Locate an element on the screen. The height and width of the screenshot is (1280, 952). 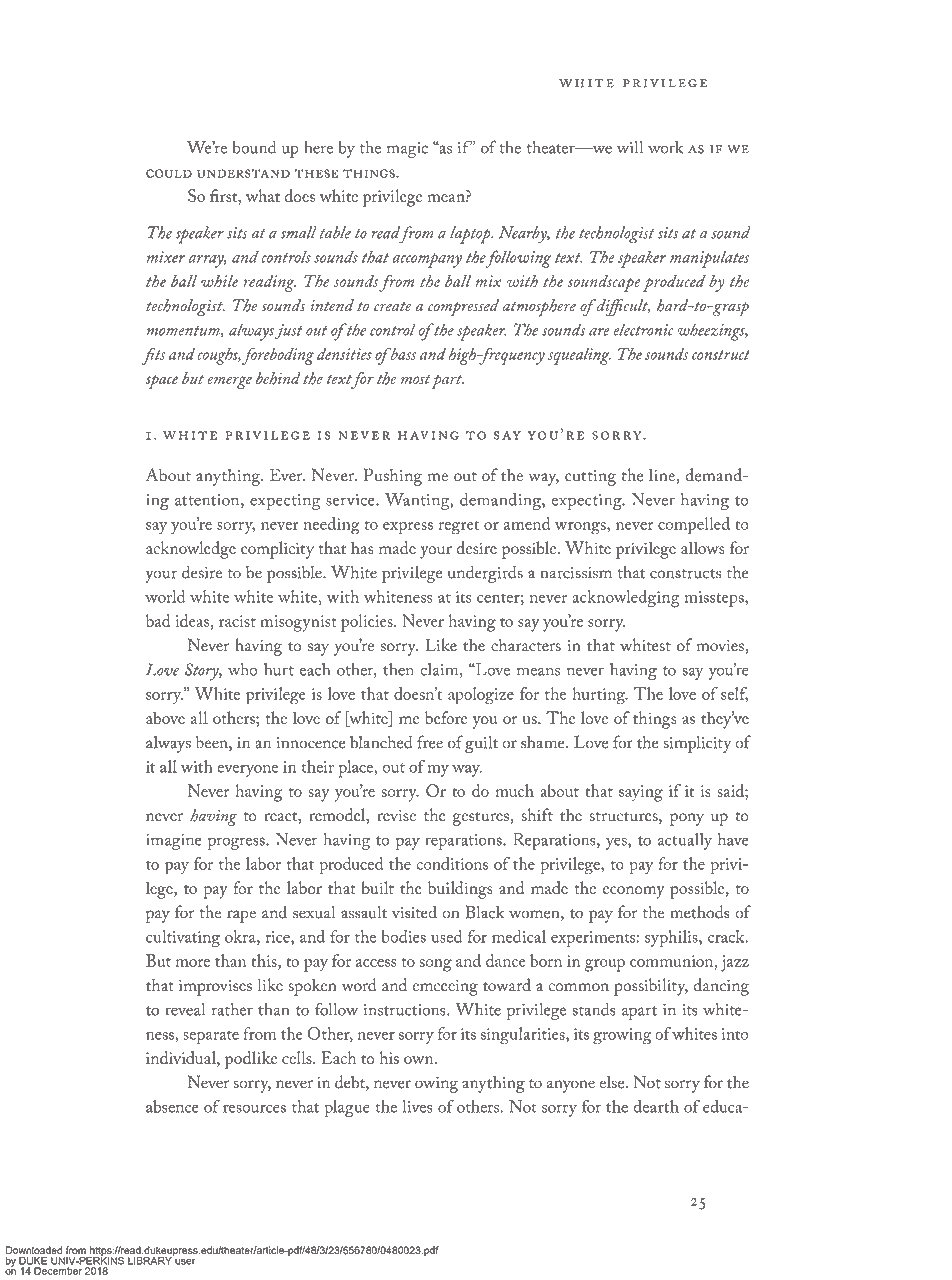
built is located at coordinates (377, 887).
